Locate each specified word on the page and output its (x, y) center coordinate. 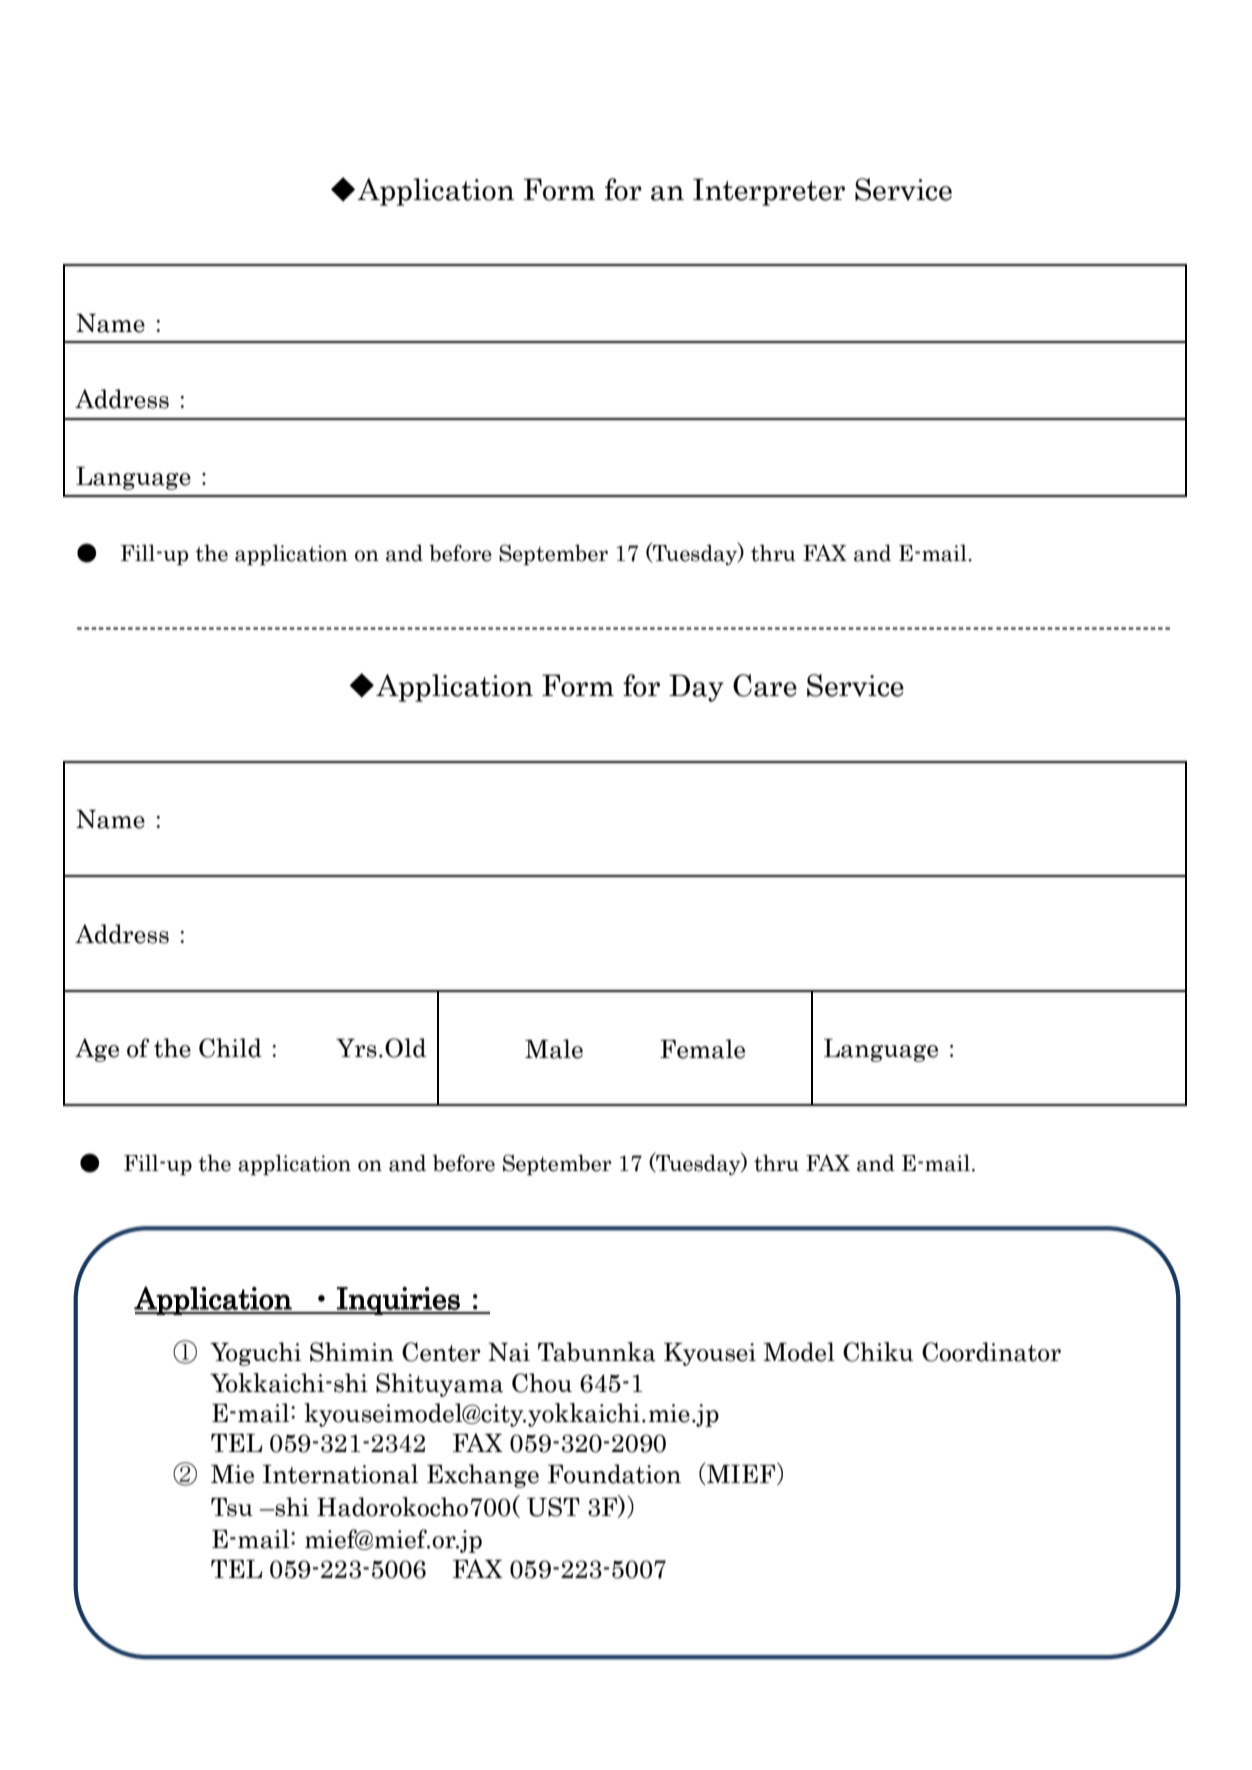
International (340, 1474)
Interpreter (769, 192)
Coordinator (991, 1352)
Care (765, 685)
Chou (542, 1383)
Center (441, 1352)
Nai (509, 1352)
